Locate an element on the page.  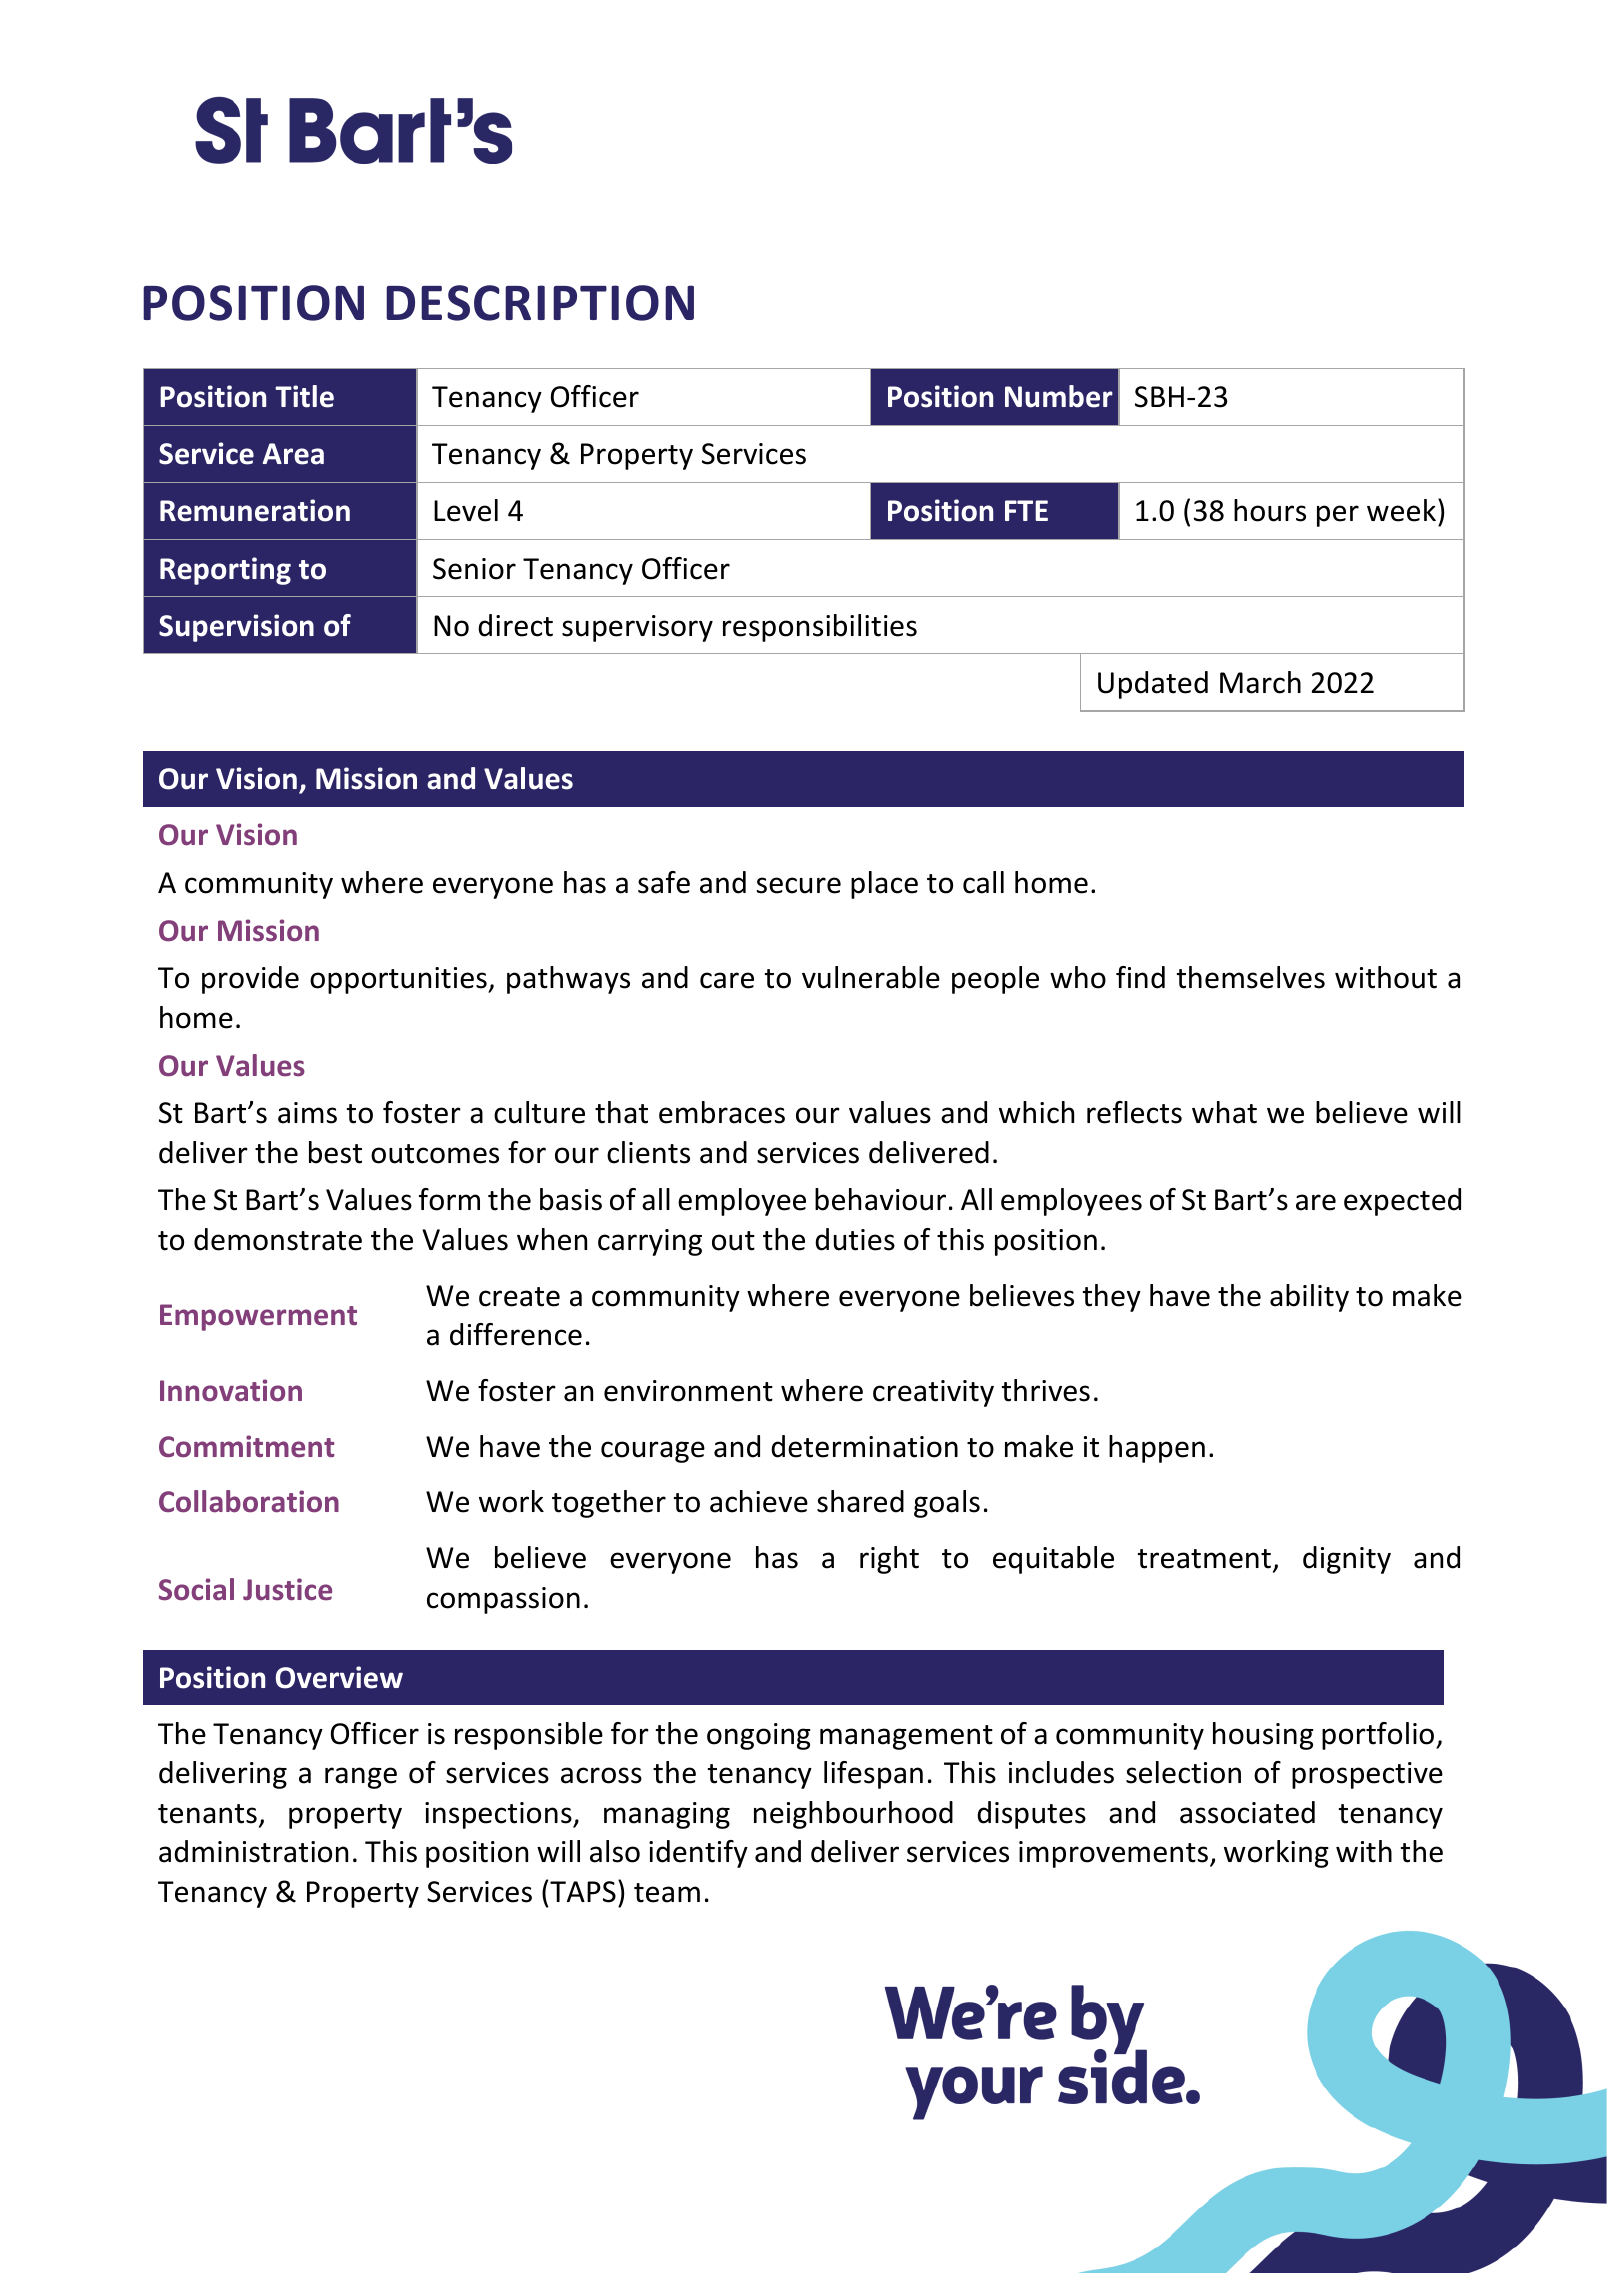
hours is located at coordinates (1270, 510).
